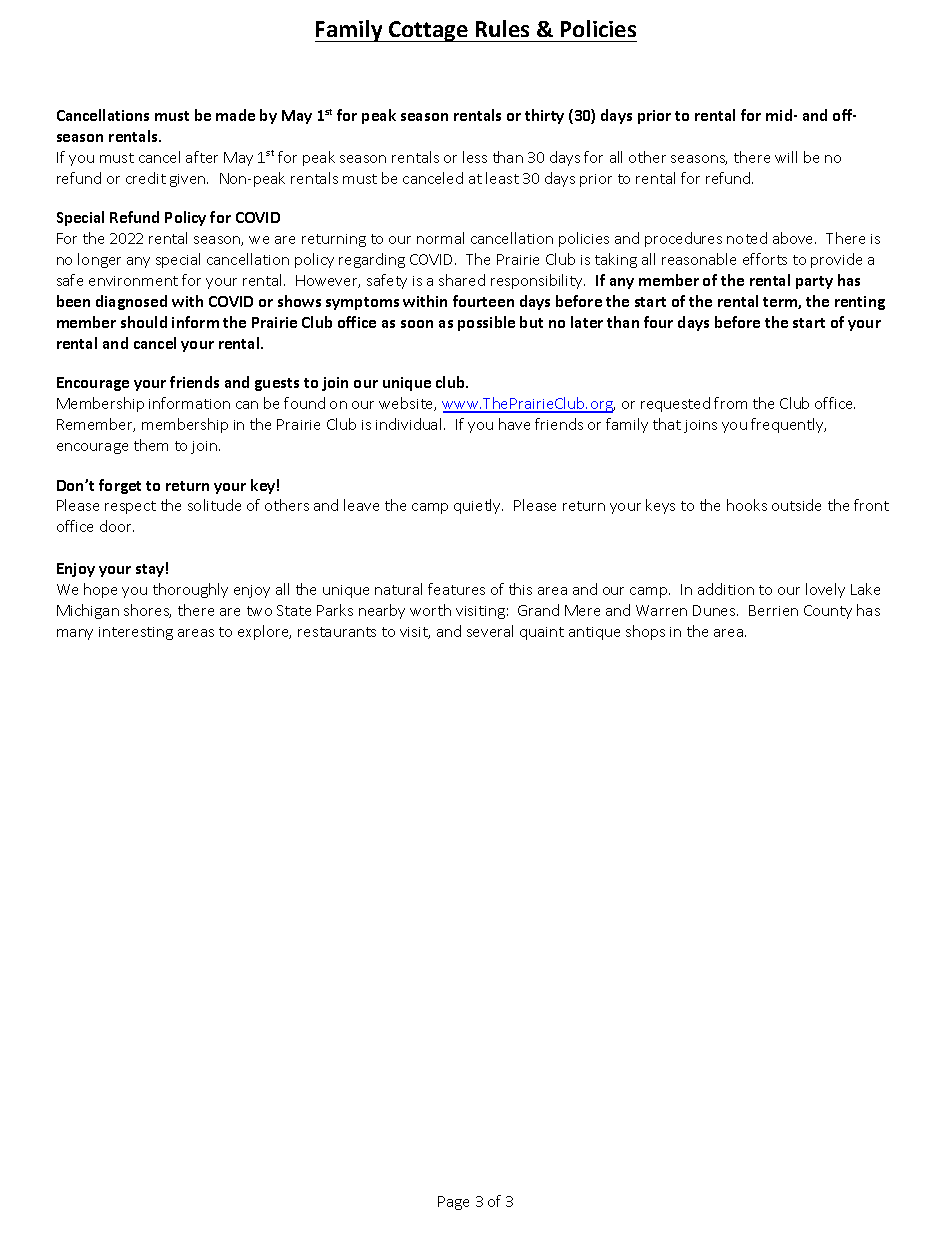  I want to click on Page, so click(453, 1203).
